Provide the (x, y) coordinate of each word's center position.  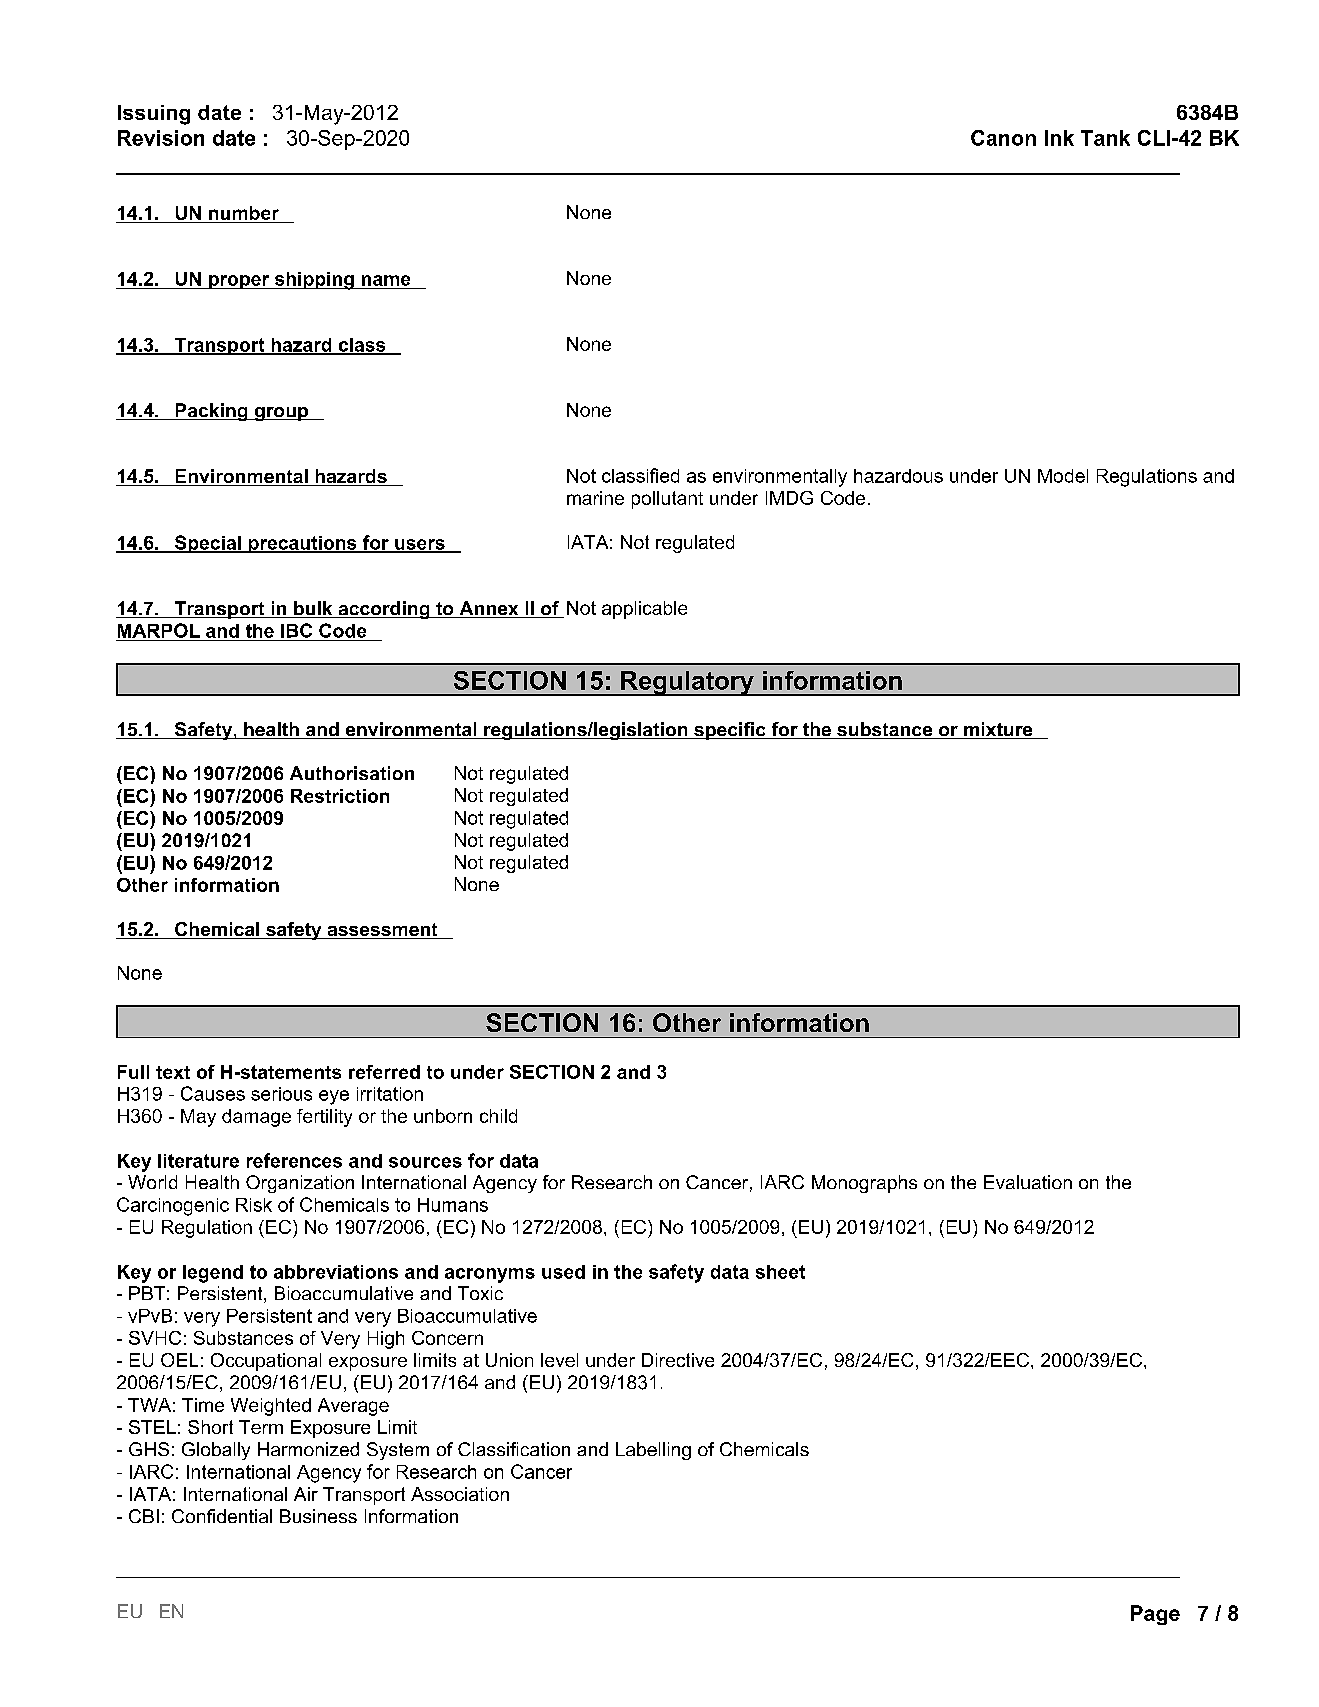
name (386, 280)
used (563, 1272)
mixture (998, 730)
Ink (1059, 138)
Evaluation (1028, 1182)
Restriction (340, 796)
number (244, 213)
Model (1063, 476)
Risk (254, 1205)
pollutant (667, 500)
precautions (302, 544)
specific (730, 731)
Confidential (222, 1516)
